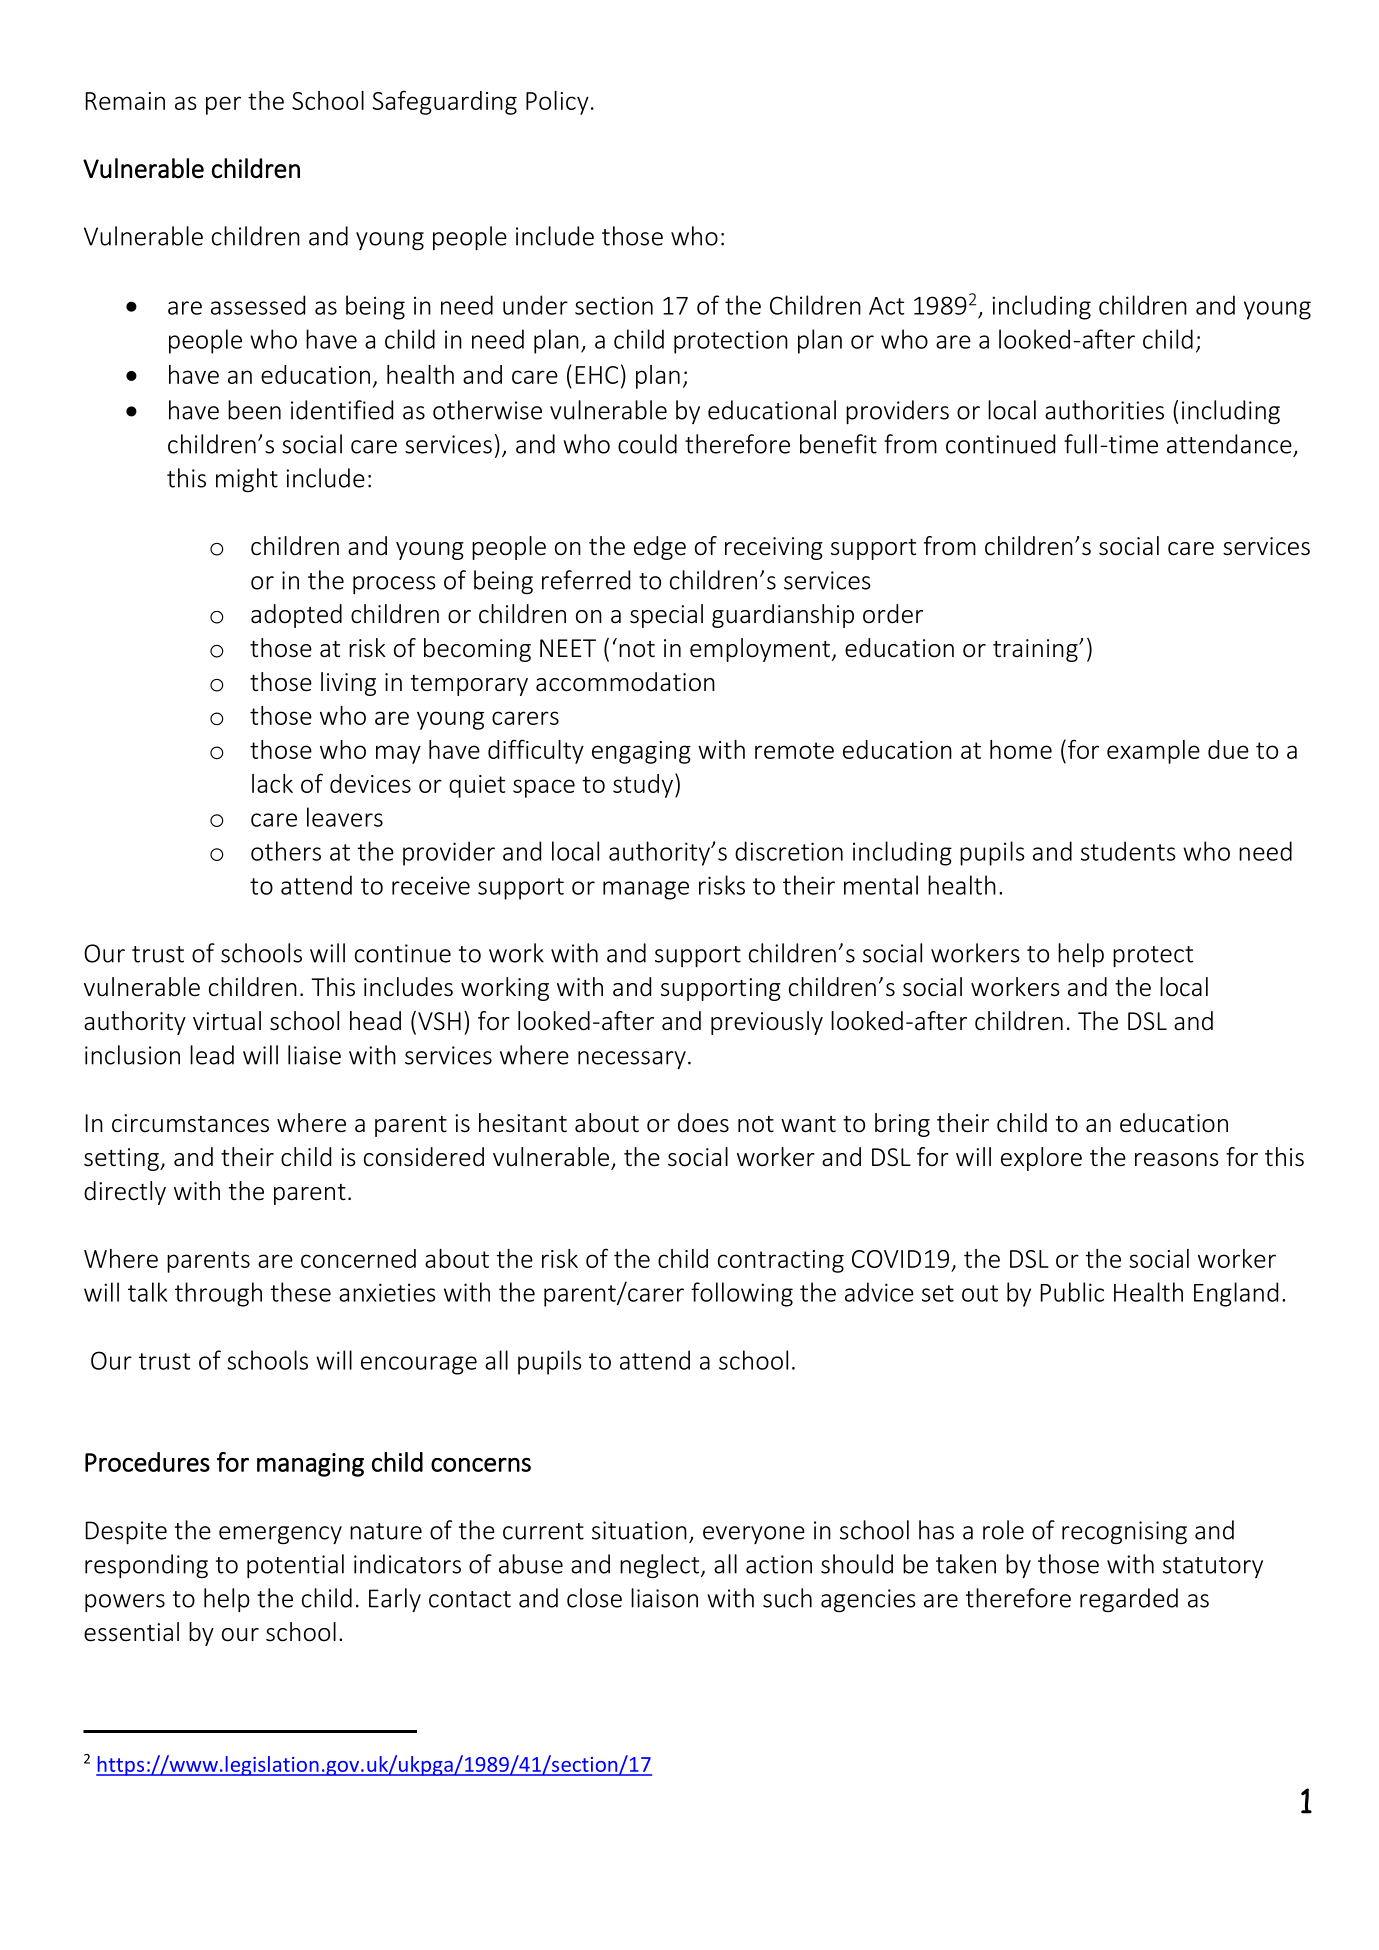  I want to click on authorities, so click(1104, 410).
